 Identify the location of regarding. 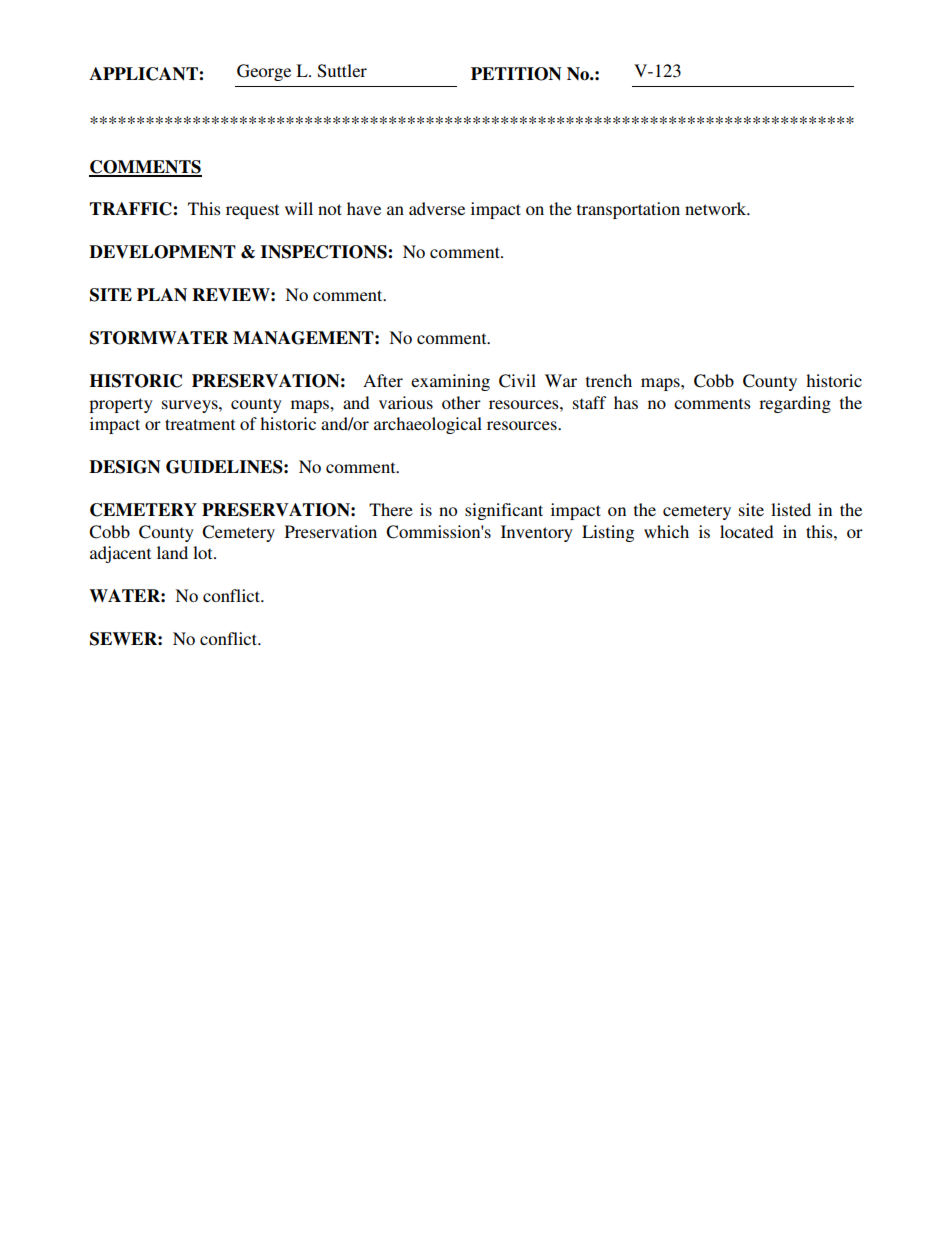
(795, 404).
